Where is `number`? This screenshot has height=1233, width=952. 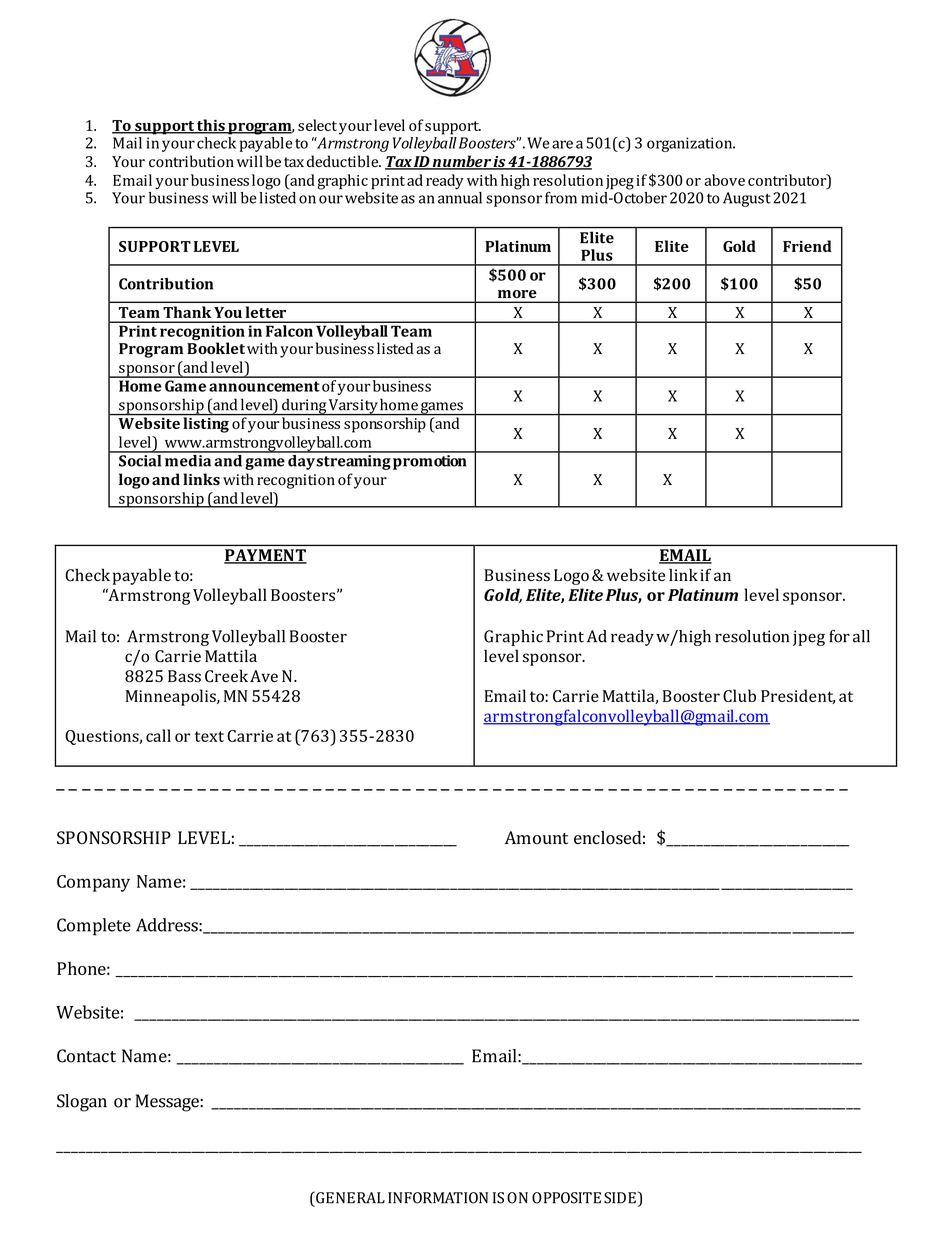 number is located at coordinates (462, 162).
